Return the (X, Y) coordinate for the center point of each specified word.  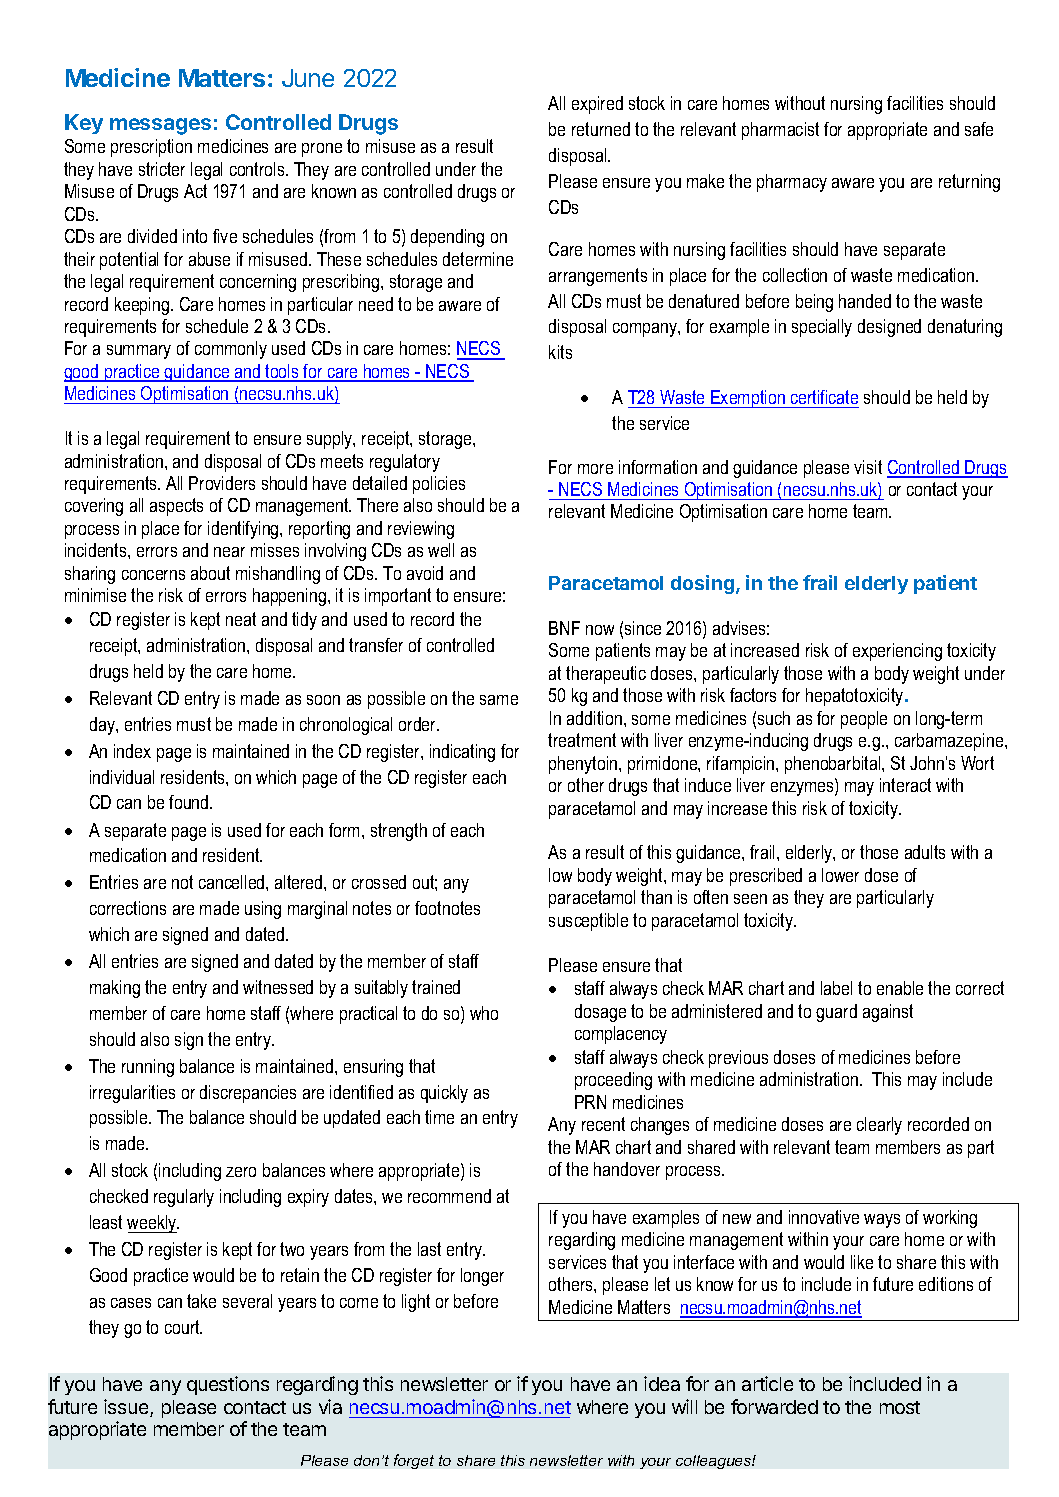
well (441, 550)
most (900, 1407)
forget (414, 1461)
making (115, 989)
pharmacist (780, 131)
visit (868, 467)
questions (228, 1385)
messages (160, 126)
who (484, 1013)
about (210, 573)
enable (900, 988)
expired (597, 105)
